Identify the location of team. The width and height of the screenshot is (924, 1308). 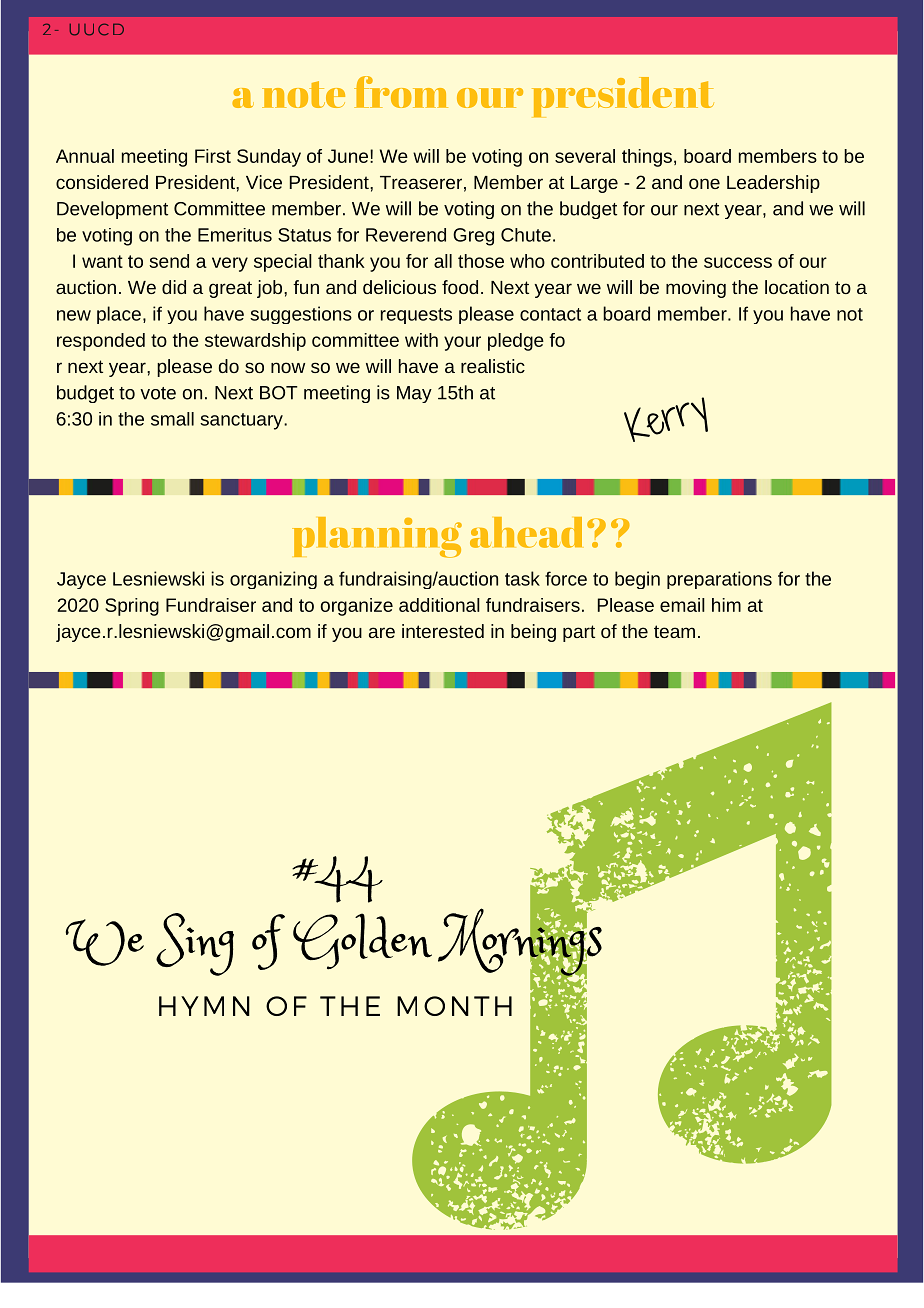
(674, 631).
